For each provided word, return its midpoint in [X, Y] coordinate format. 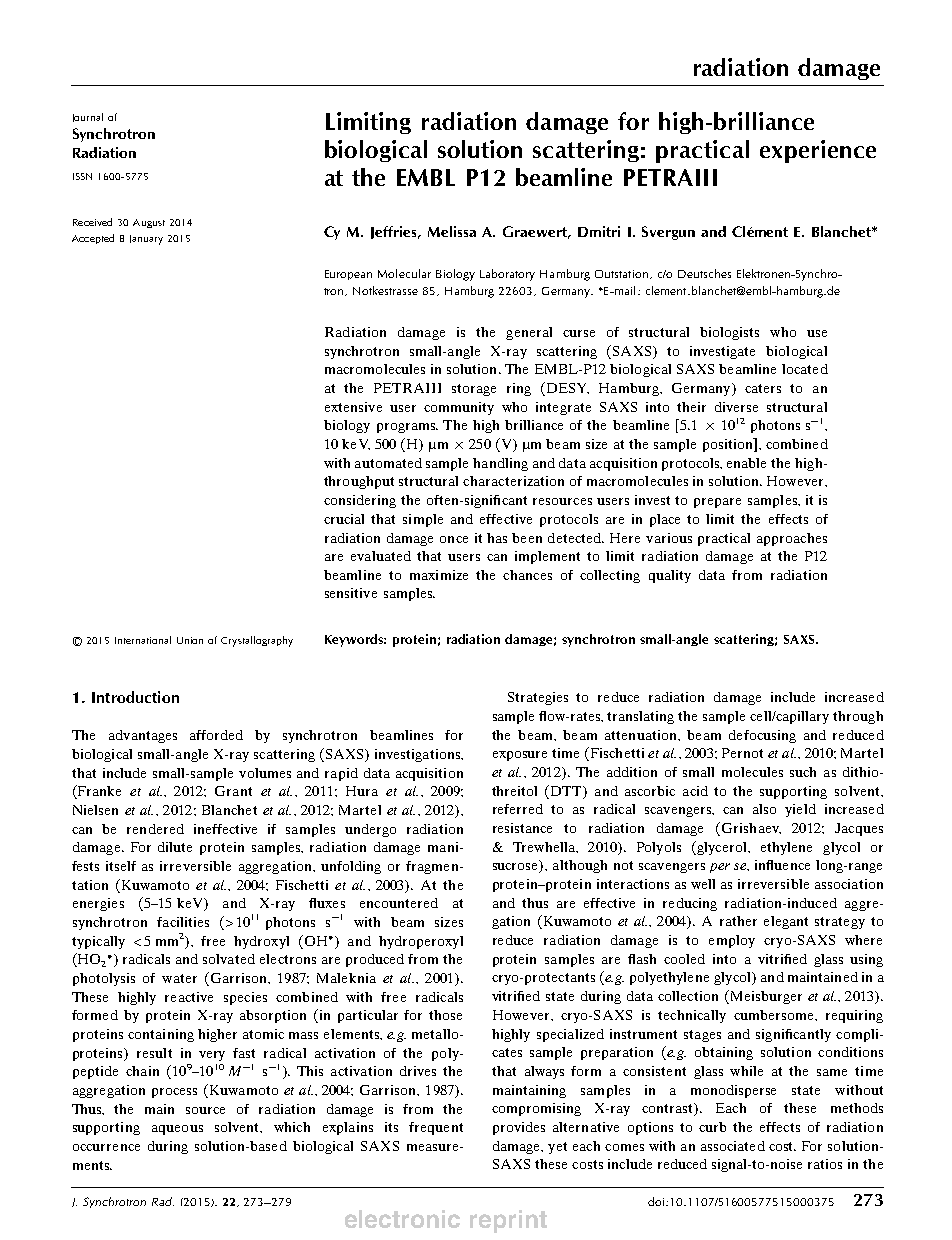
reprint [508, 1221]
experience [818, 151]
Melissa [452, 231]
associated [733, 1146]
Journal [88, 117]
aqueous [177, 1130]
